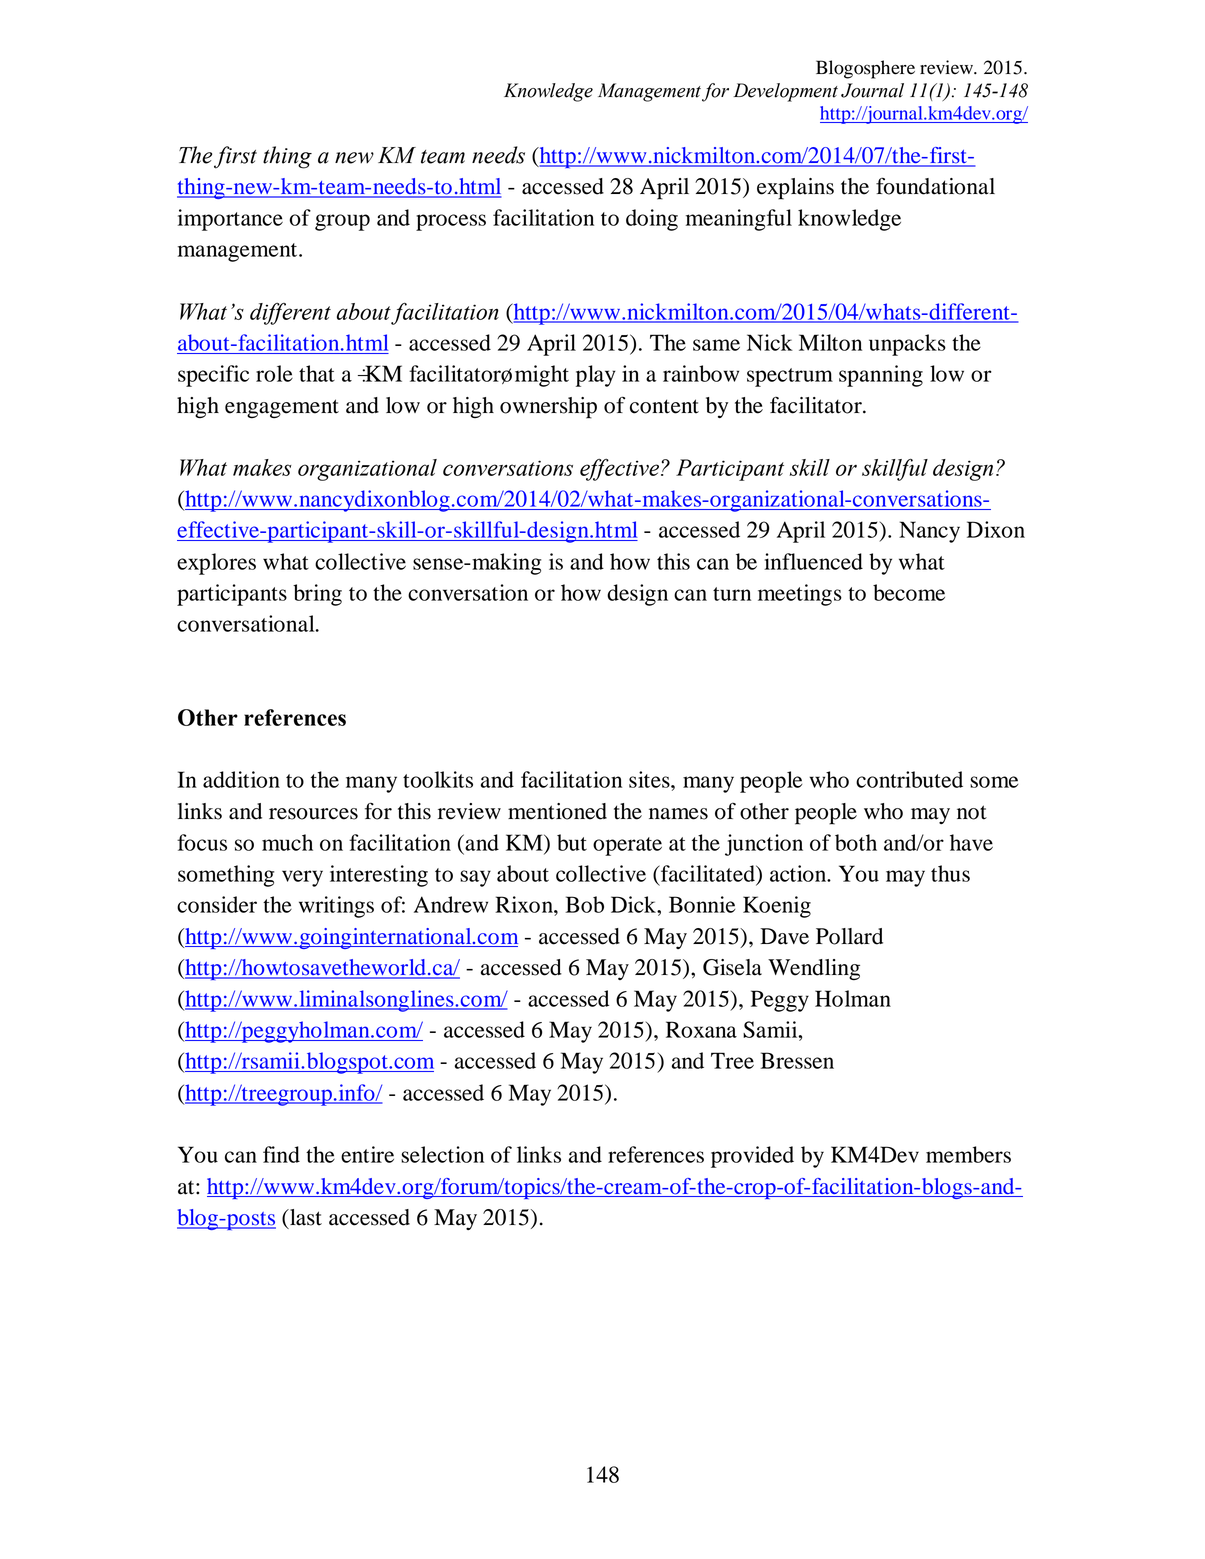 The image size is (1205, 1559). Describe the element at coordinates (652, 220) in the document. I see `doing` at that location.
